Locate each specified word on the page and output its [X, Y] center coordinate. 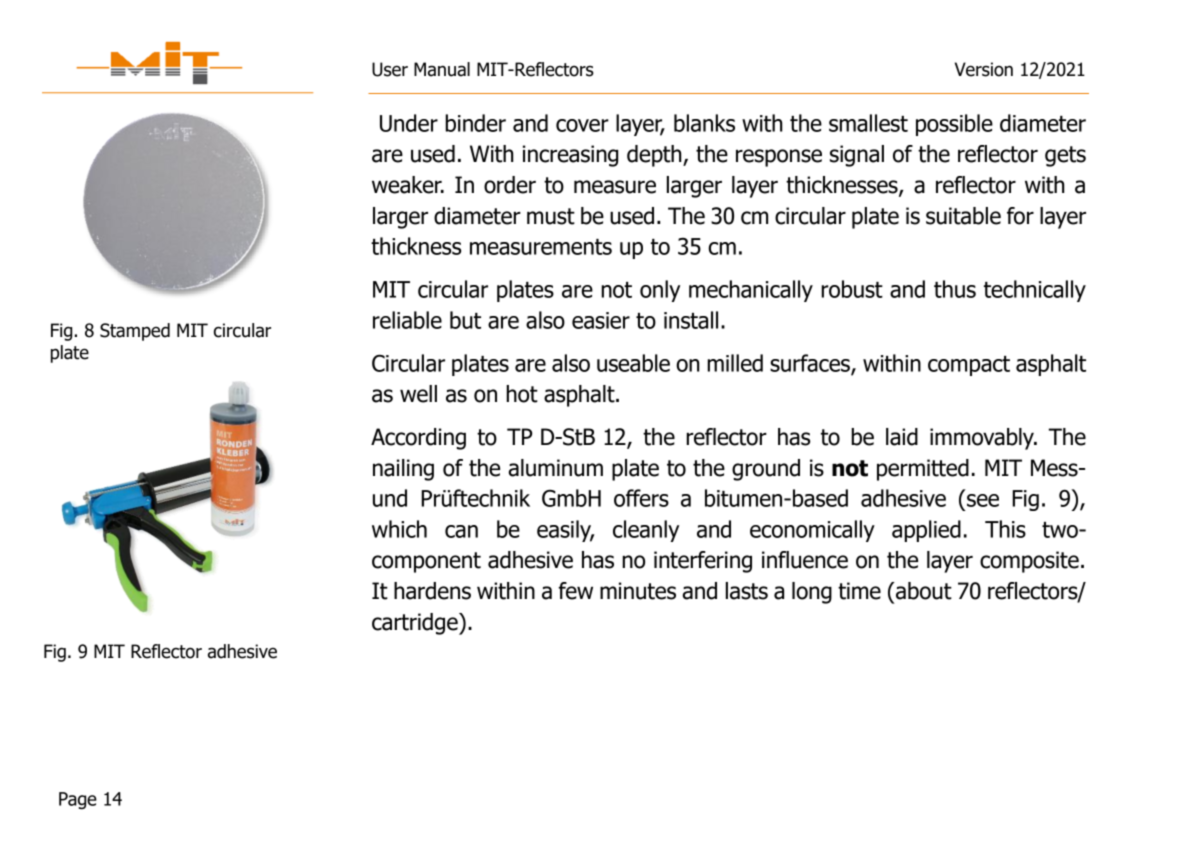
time [859, 591]
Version [984, 69]
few [575, 591]
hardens [432, 591]
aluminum [555, 468]
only [660, 291]
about [923, 591]
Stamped [135, 332]
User [390, 69]
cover [582, 125]
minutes [638, 591]
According [418, 439]
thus [955, 289]
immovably [983, 439]
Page [78, 800]
